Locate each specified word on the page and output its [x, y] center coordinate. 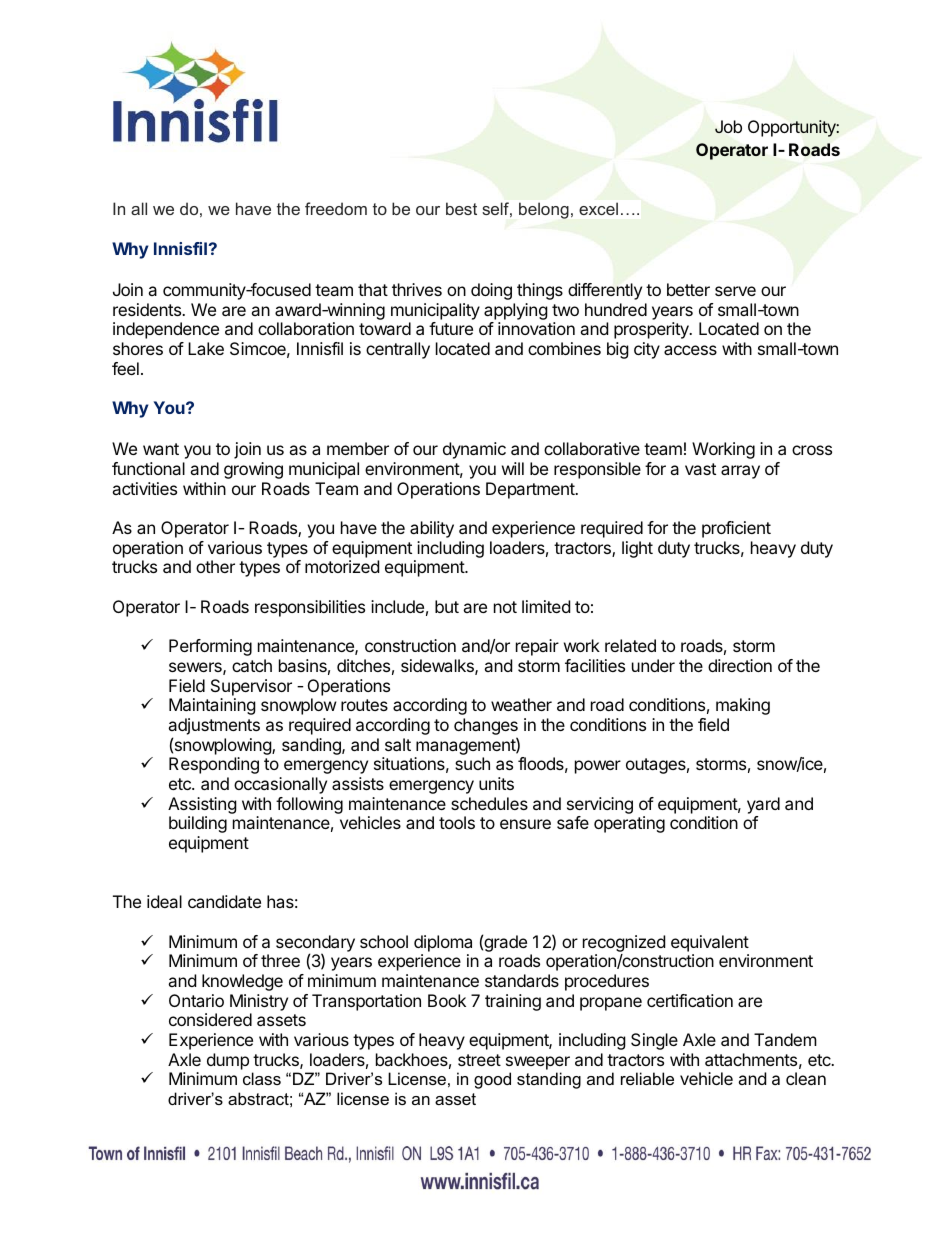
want [161, 449]
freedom [336, 208]
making [743, 706]
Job [728, 126]
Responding [214, 765]
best [461, 208]
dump [228, 1061]
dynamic [474, 450]
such [472, 763]
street [479, 1060]
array [740, 472]
